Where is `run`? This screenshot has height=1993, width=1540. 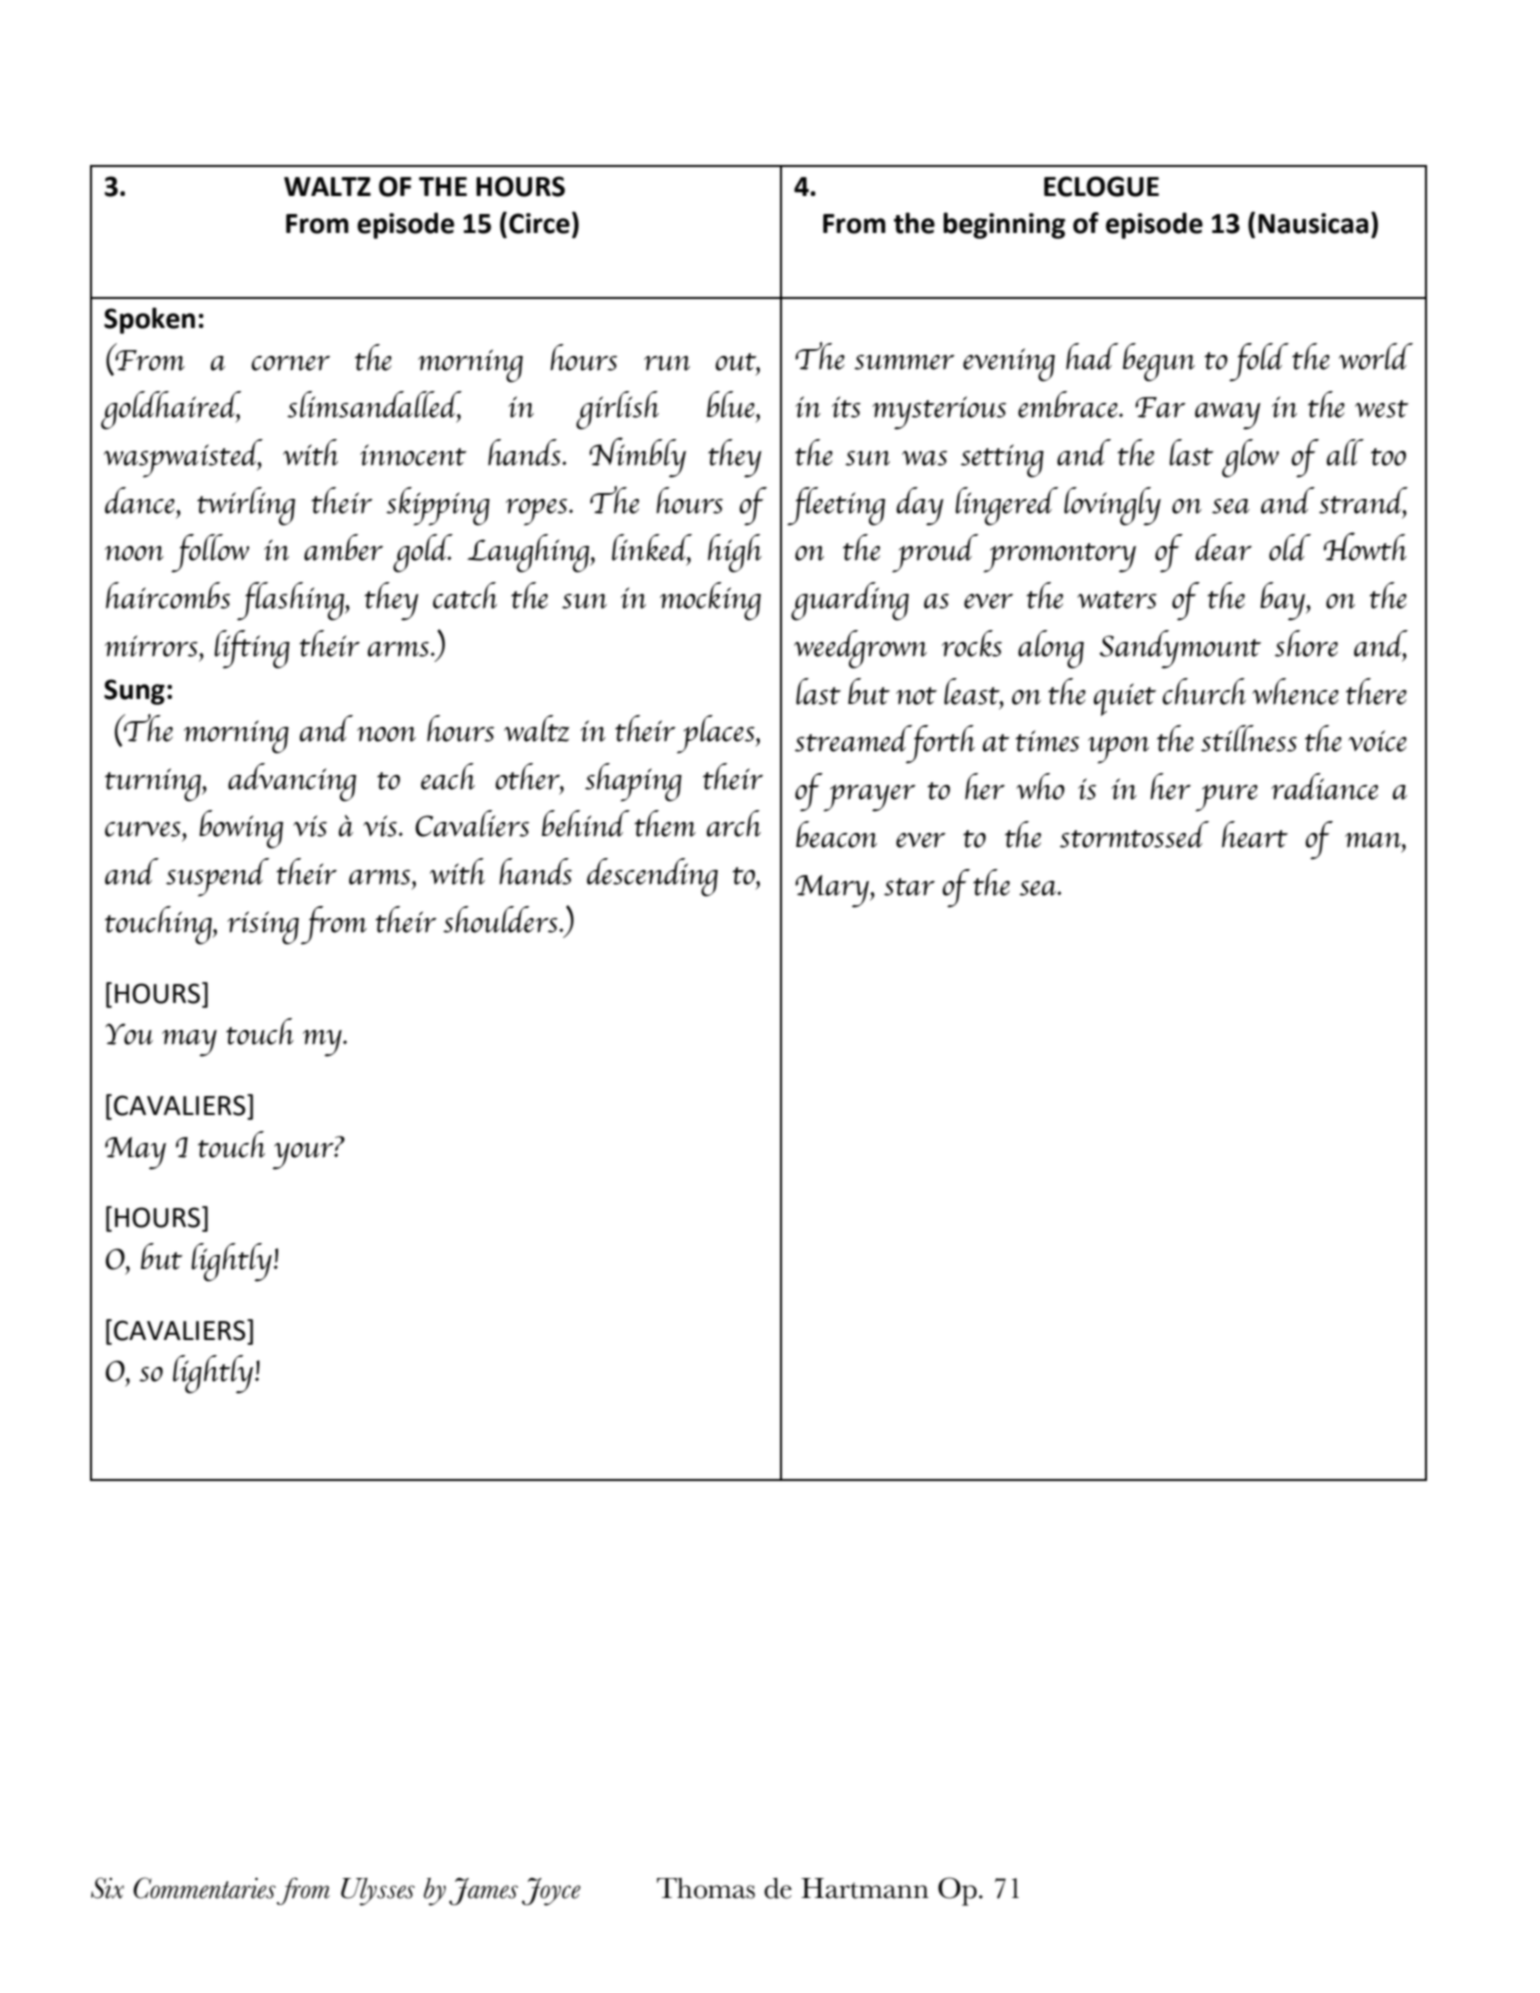
run is located at coordinates (667, 363).
